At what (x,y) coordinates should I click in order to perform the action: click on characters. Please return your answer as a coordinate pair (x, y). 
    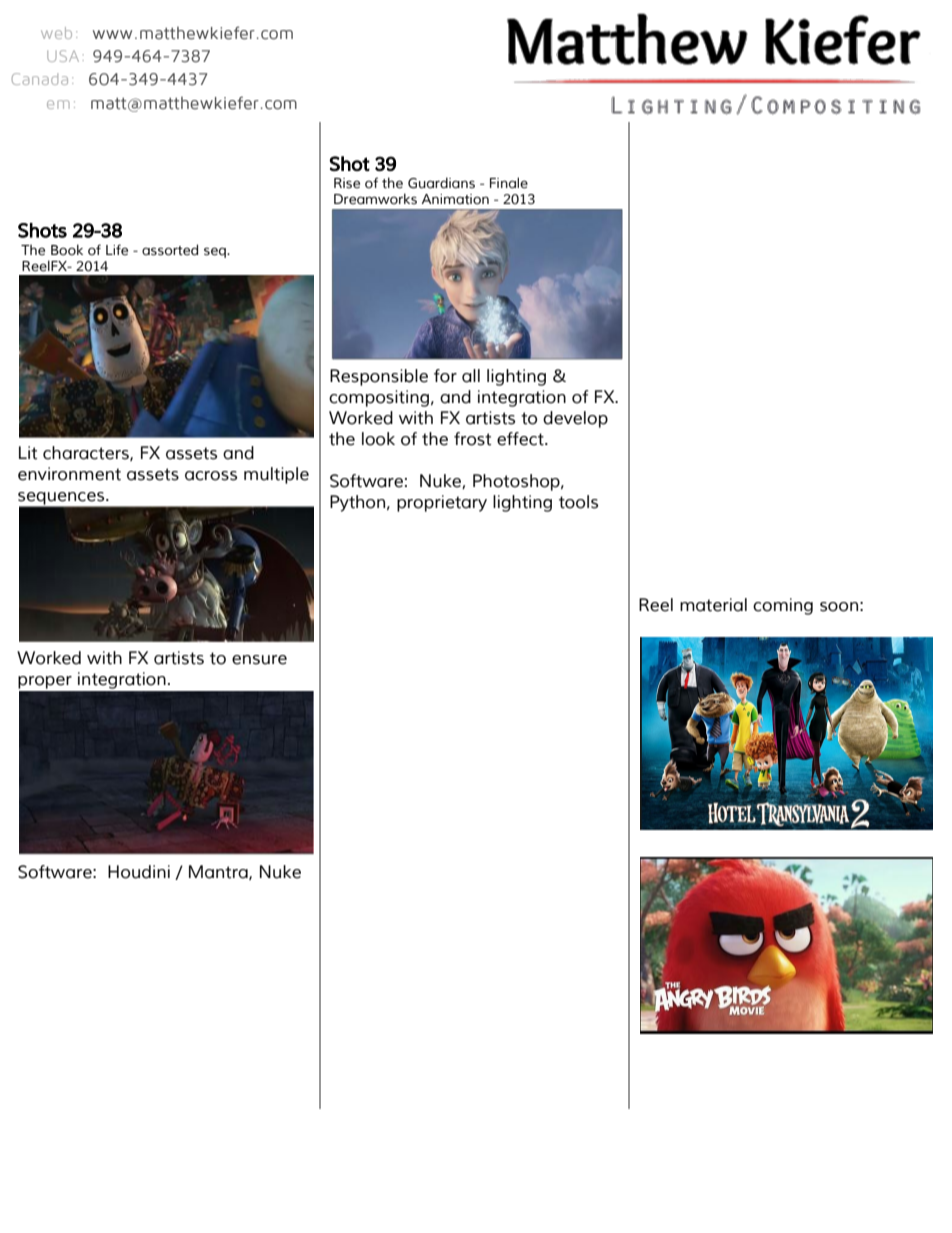
    Looking at the image, I should click on (87, 453).
